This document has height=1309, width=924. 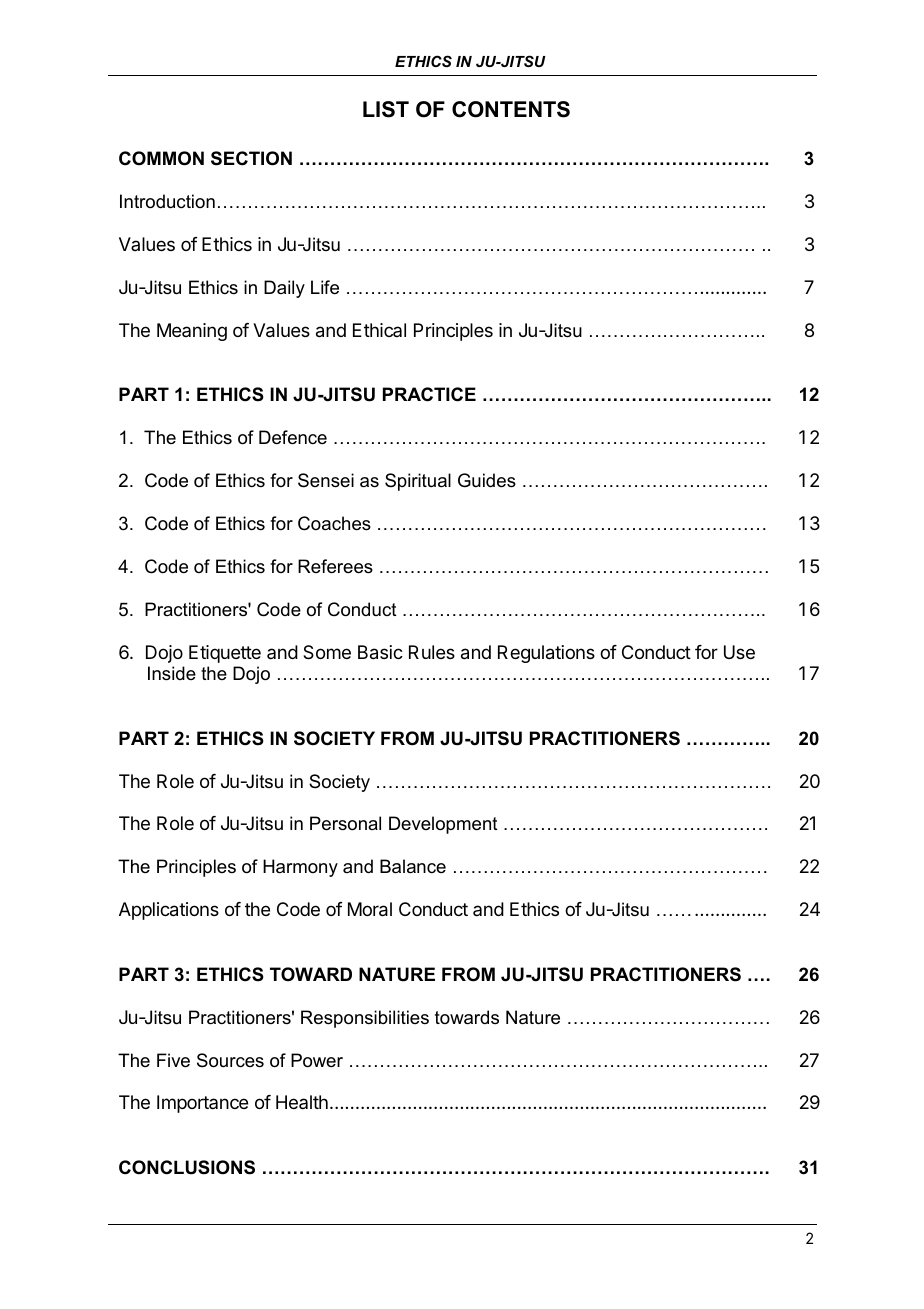 What do you see at coordinates (251, 158) in the document?
I see `SECTION` at bounding box center [251, 158].
